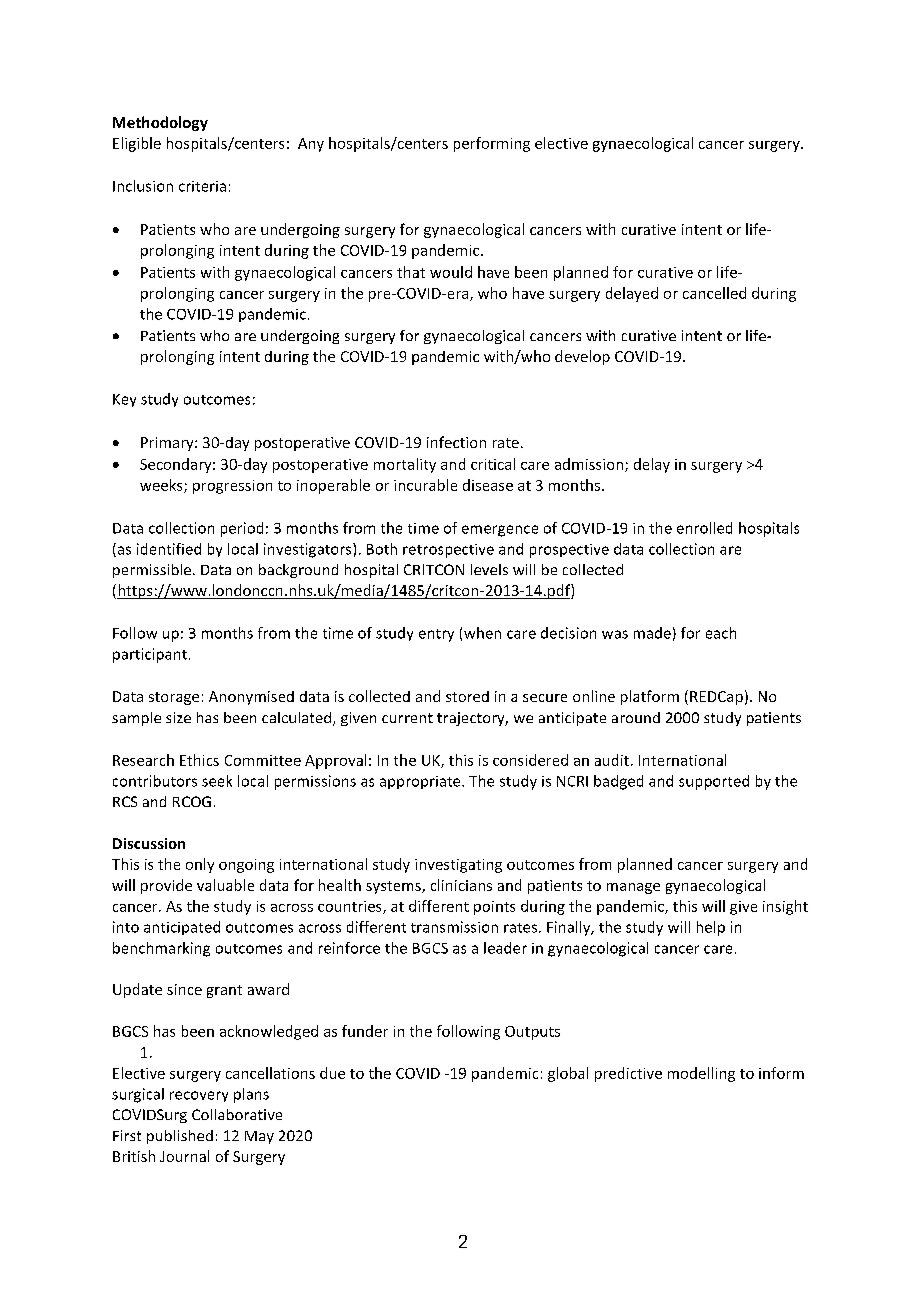  What do you see at coordinates (582, 357) in the screenshot?
I see `develop` at bounding box center [582, 357].
